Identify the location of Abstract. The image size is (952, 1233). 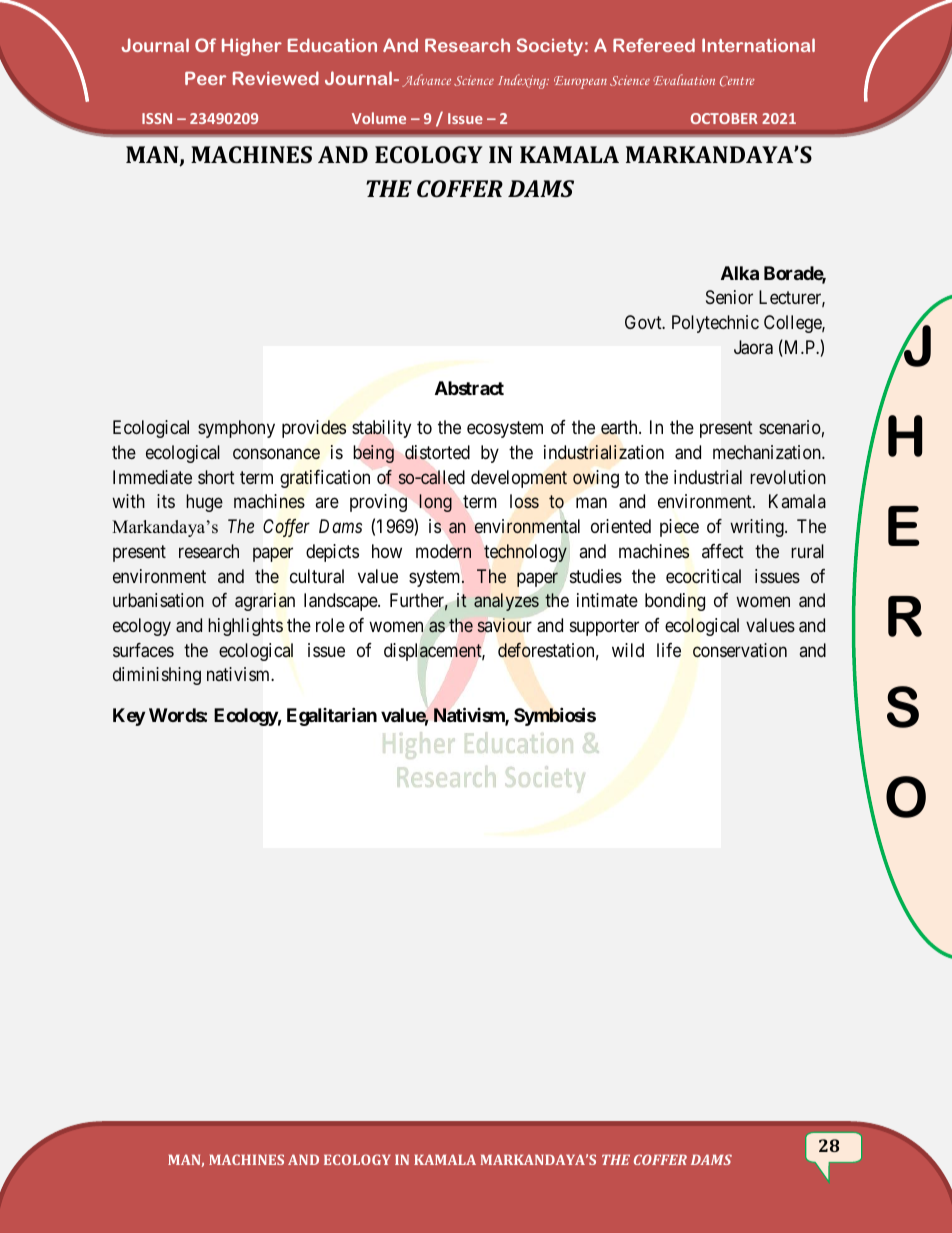
(469, 388).
